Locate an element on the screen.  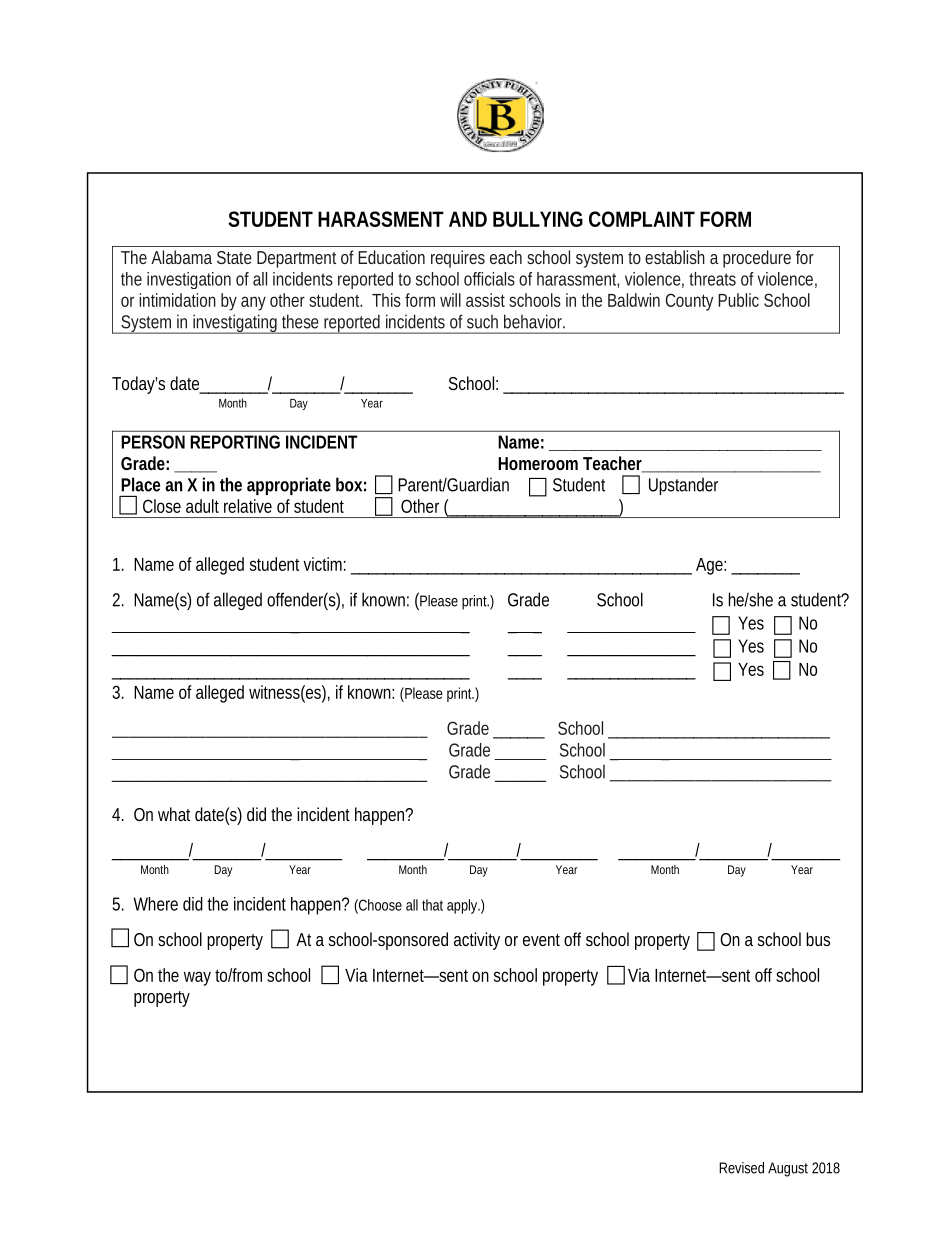
Age is located at coordinates (709, 566).
